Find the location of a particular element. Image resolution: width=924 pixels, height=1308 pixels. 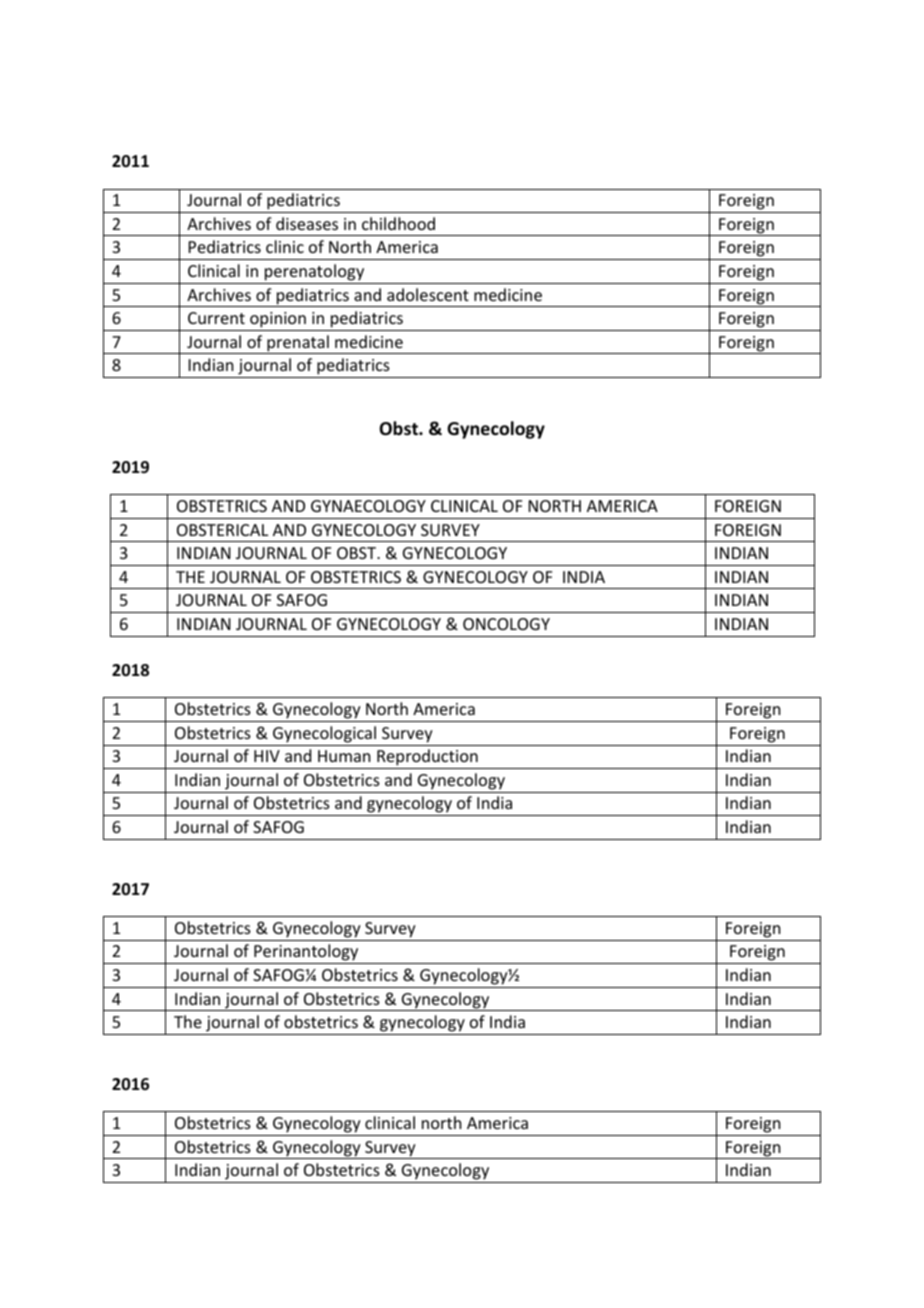

Gynecological is located at coordinates (324, 734).
